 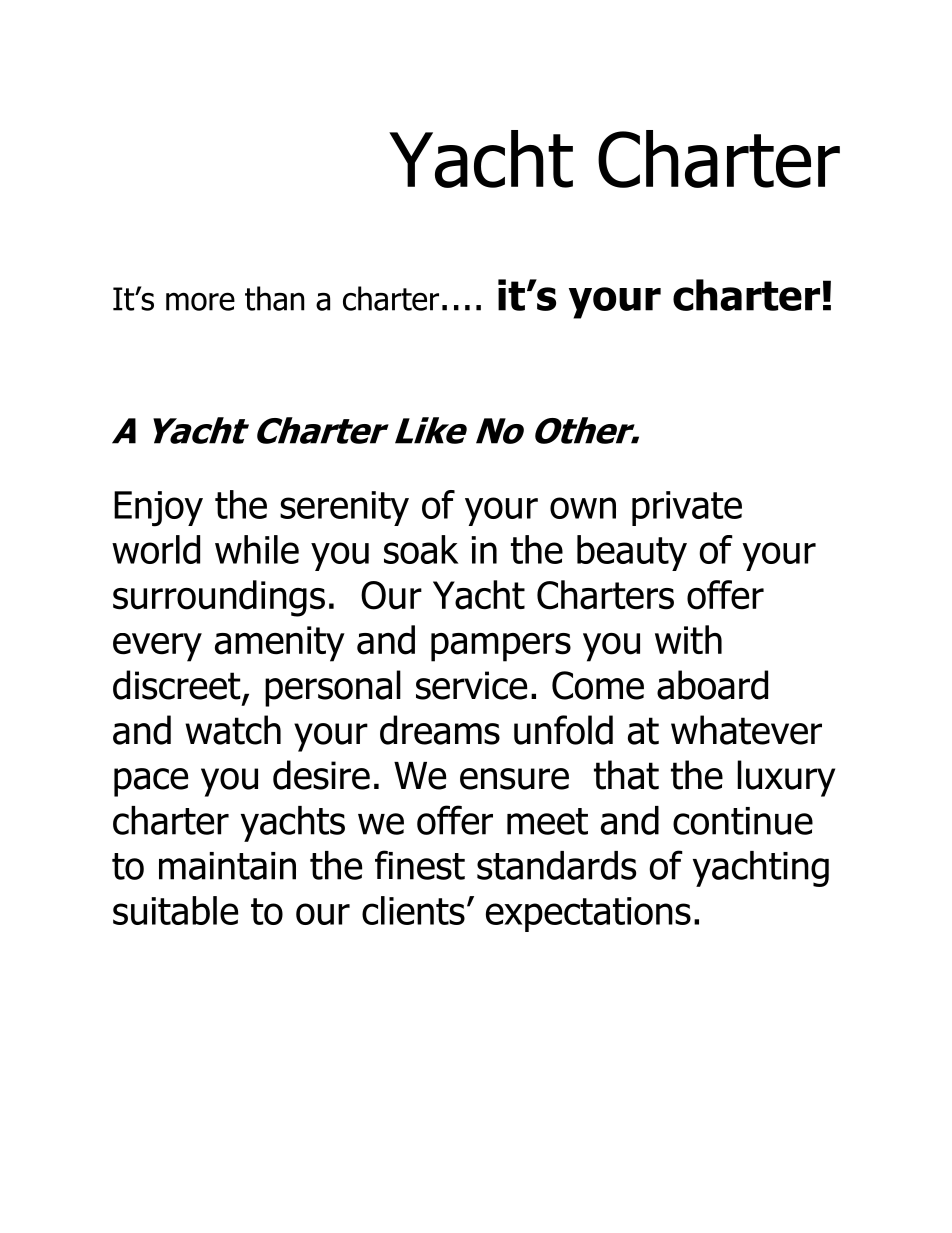 What do you see at coordinates (200, 301) in the image?
I see `more` at bounding box center [200, 301].
